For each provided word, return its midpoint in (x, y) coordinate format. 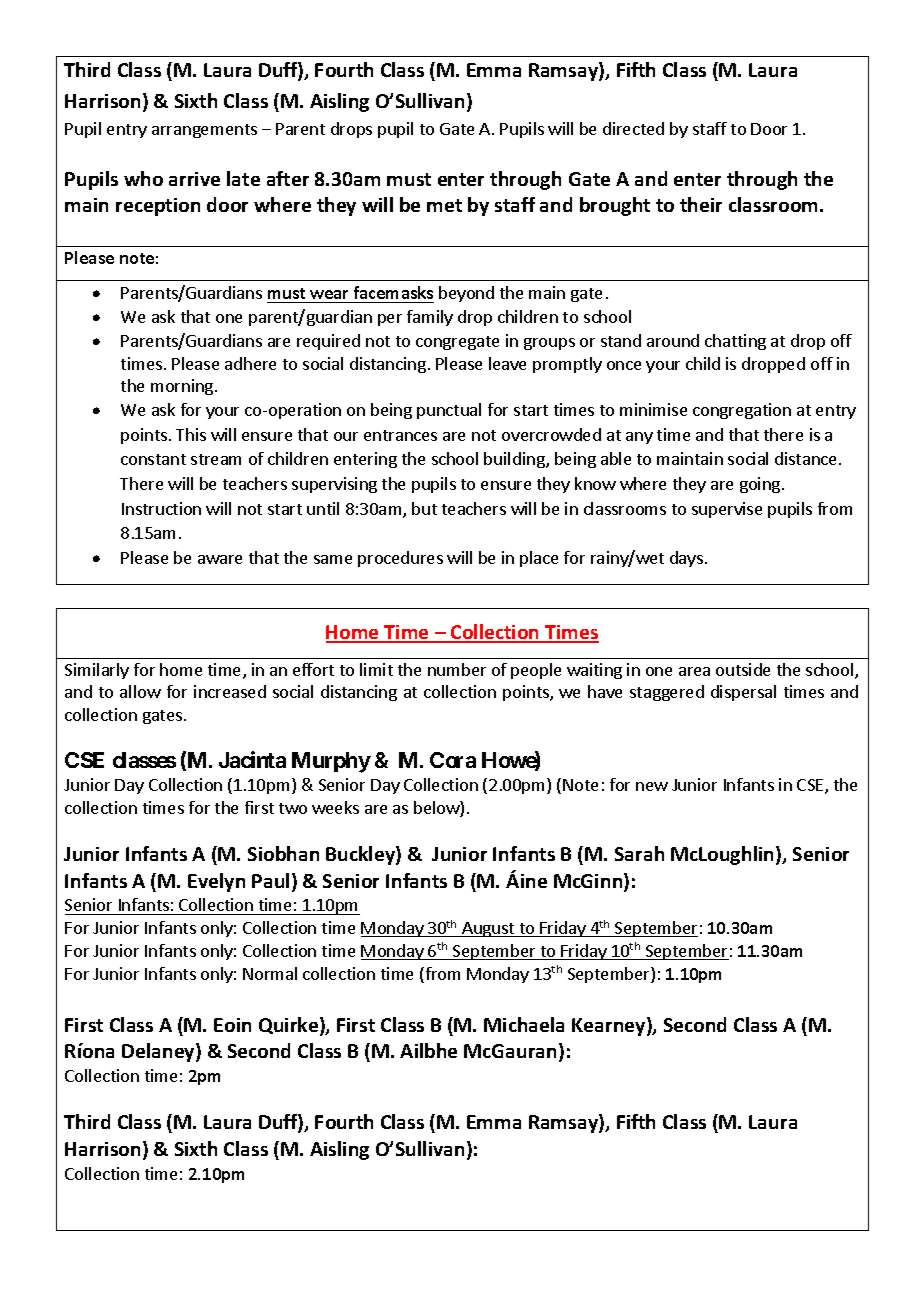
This (191, 434)
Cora (453, 760)
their (701, 204)
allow (140, 691)
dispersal (743, 693)
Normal (270, 973)
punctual (449, 411)
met (444, 205)
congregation (742, 411)
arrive (194, 179)
